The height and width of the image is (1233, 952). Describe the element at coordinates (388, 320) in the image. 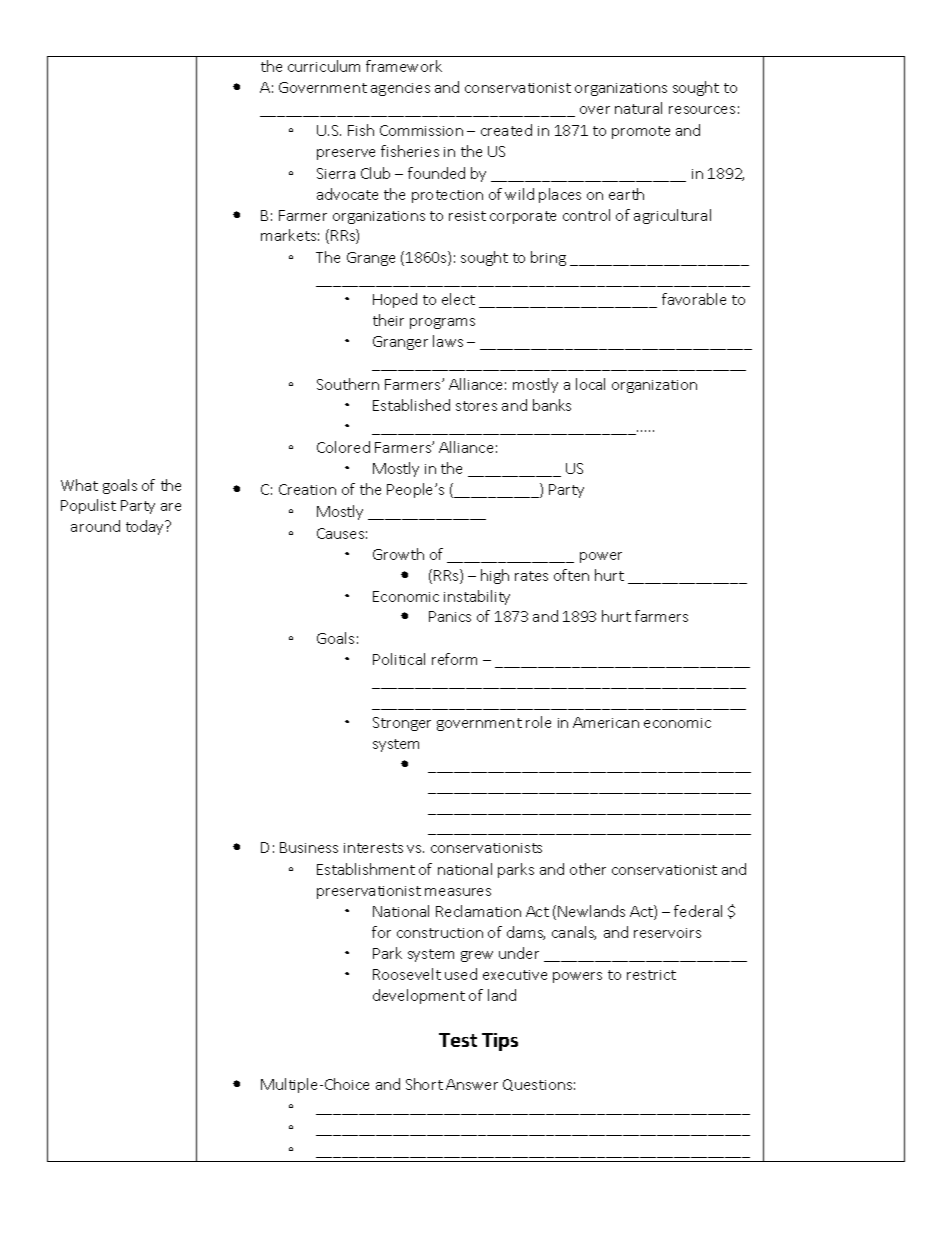

I see `their` at that location.
